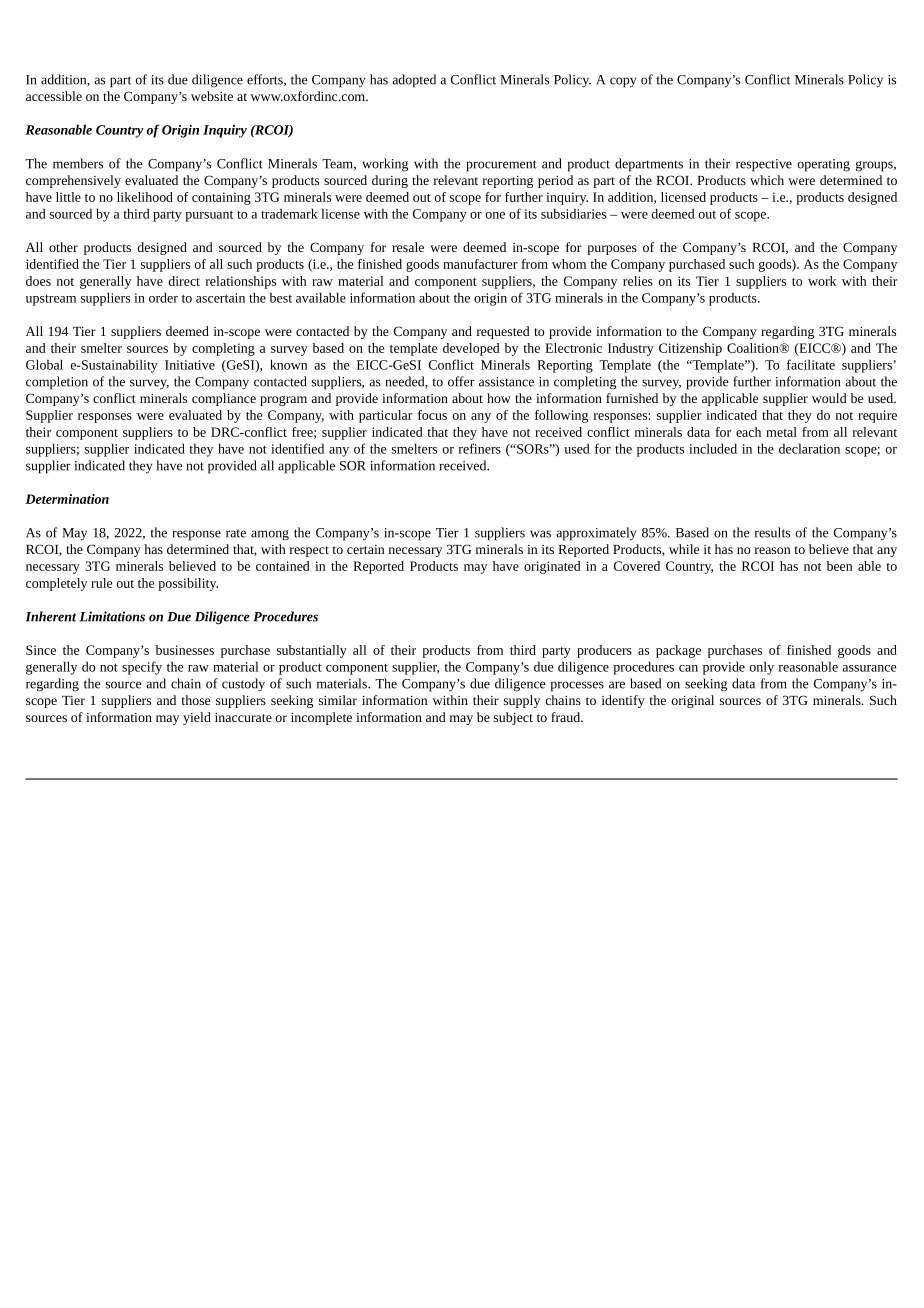  Describe the element at coordinates (414, 81) in the screenshot. I see `adopted` at that location.
